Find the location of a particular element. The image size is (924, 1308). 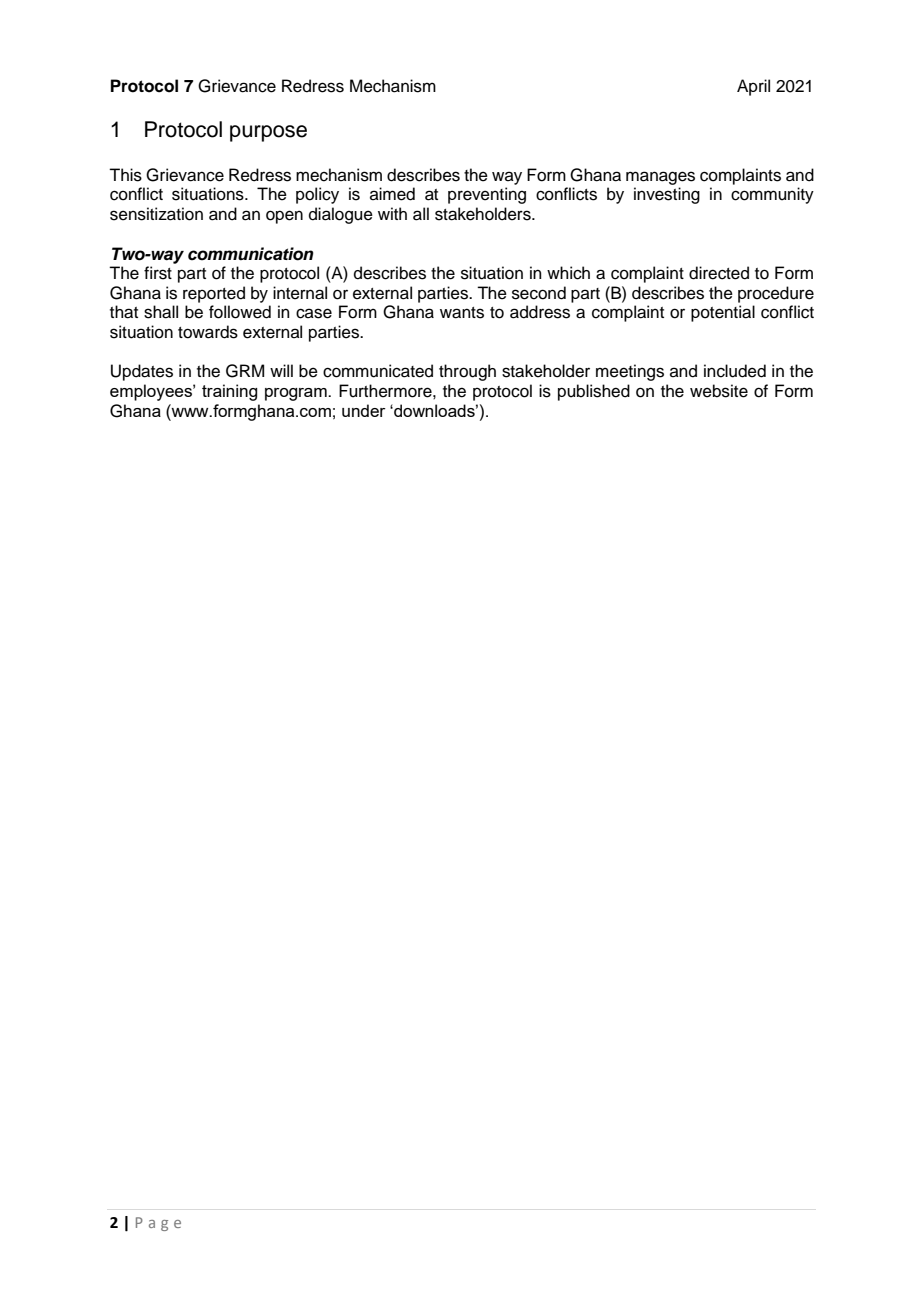

which is located at coordinates (568, 273).
